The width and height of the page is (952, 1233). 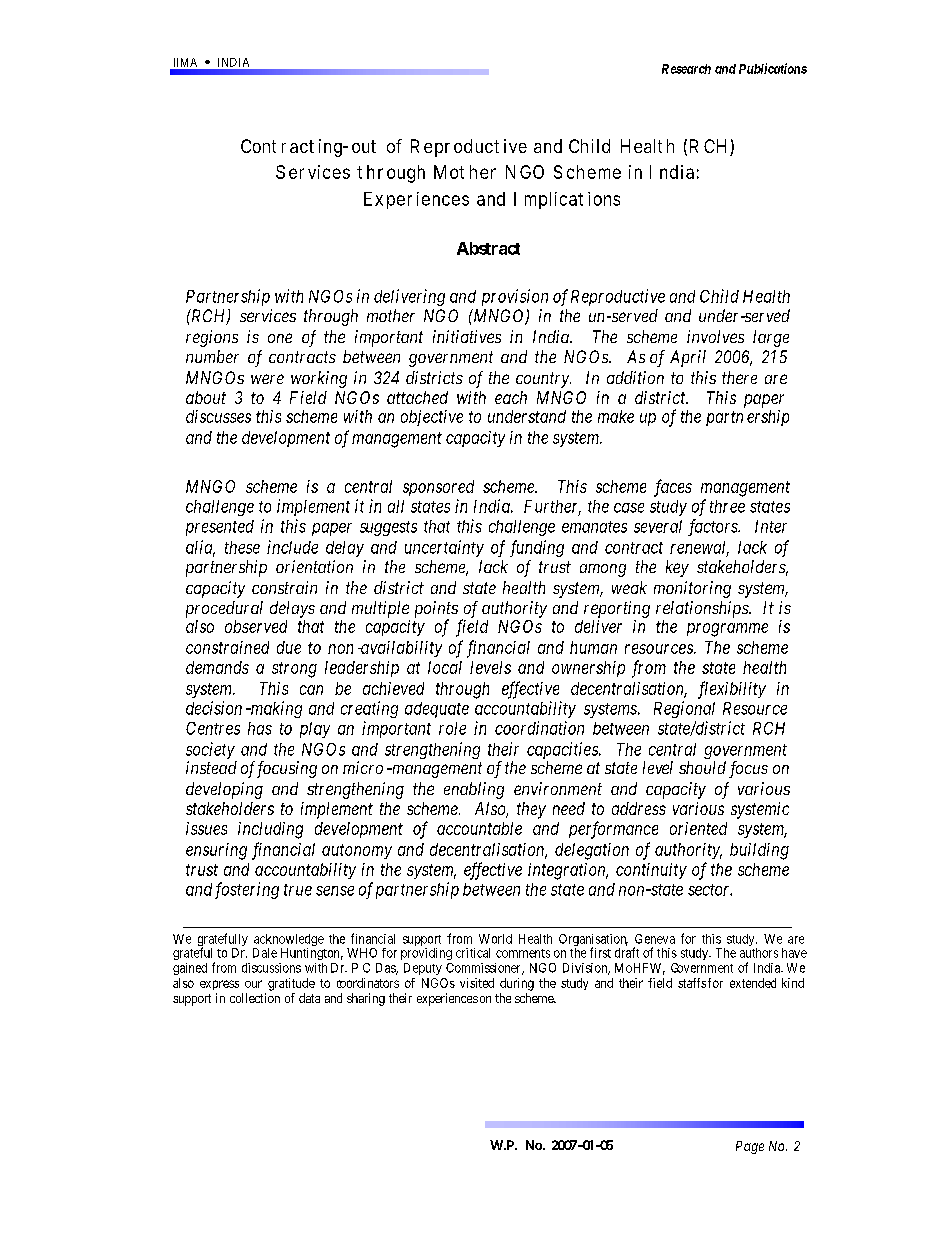 I want to click on during, so click(x=517, y=984).
